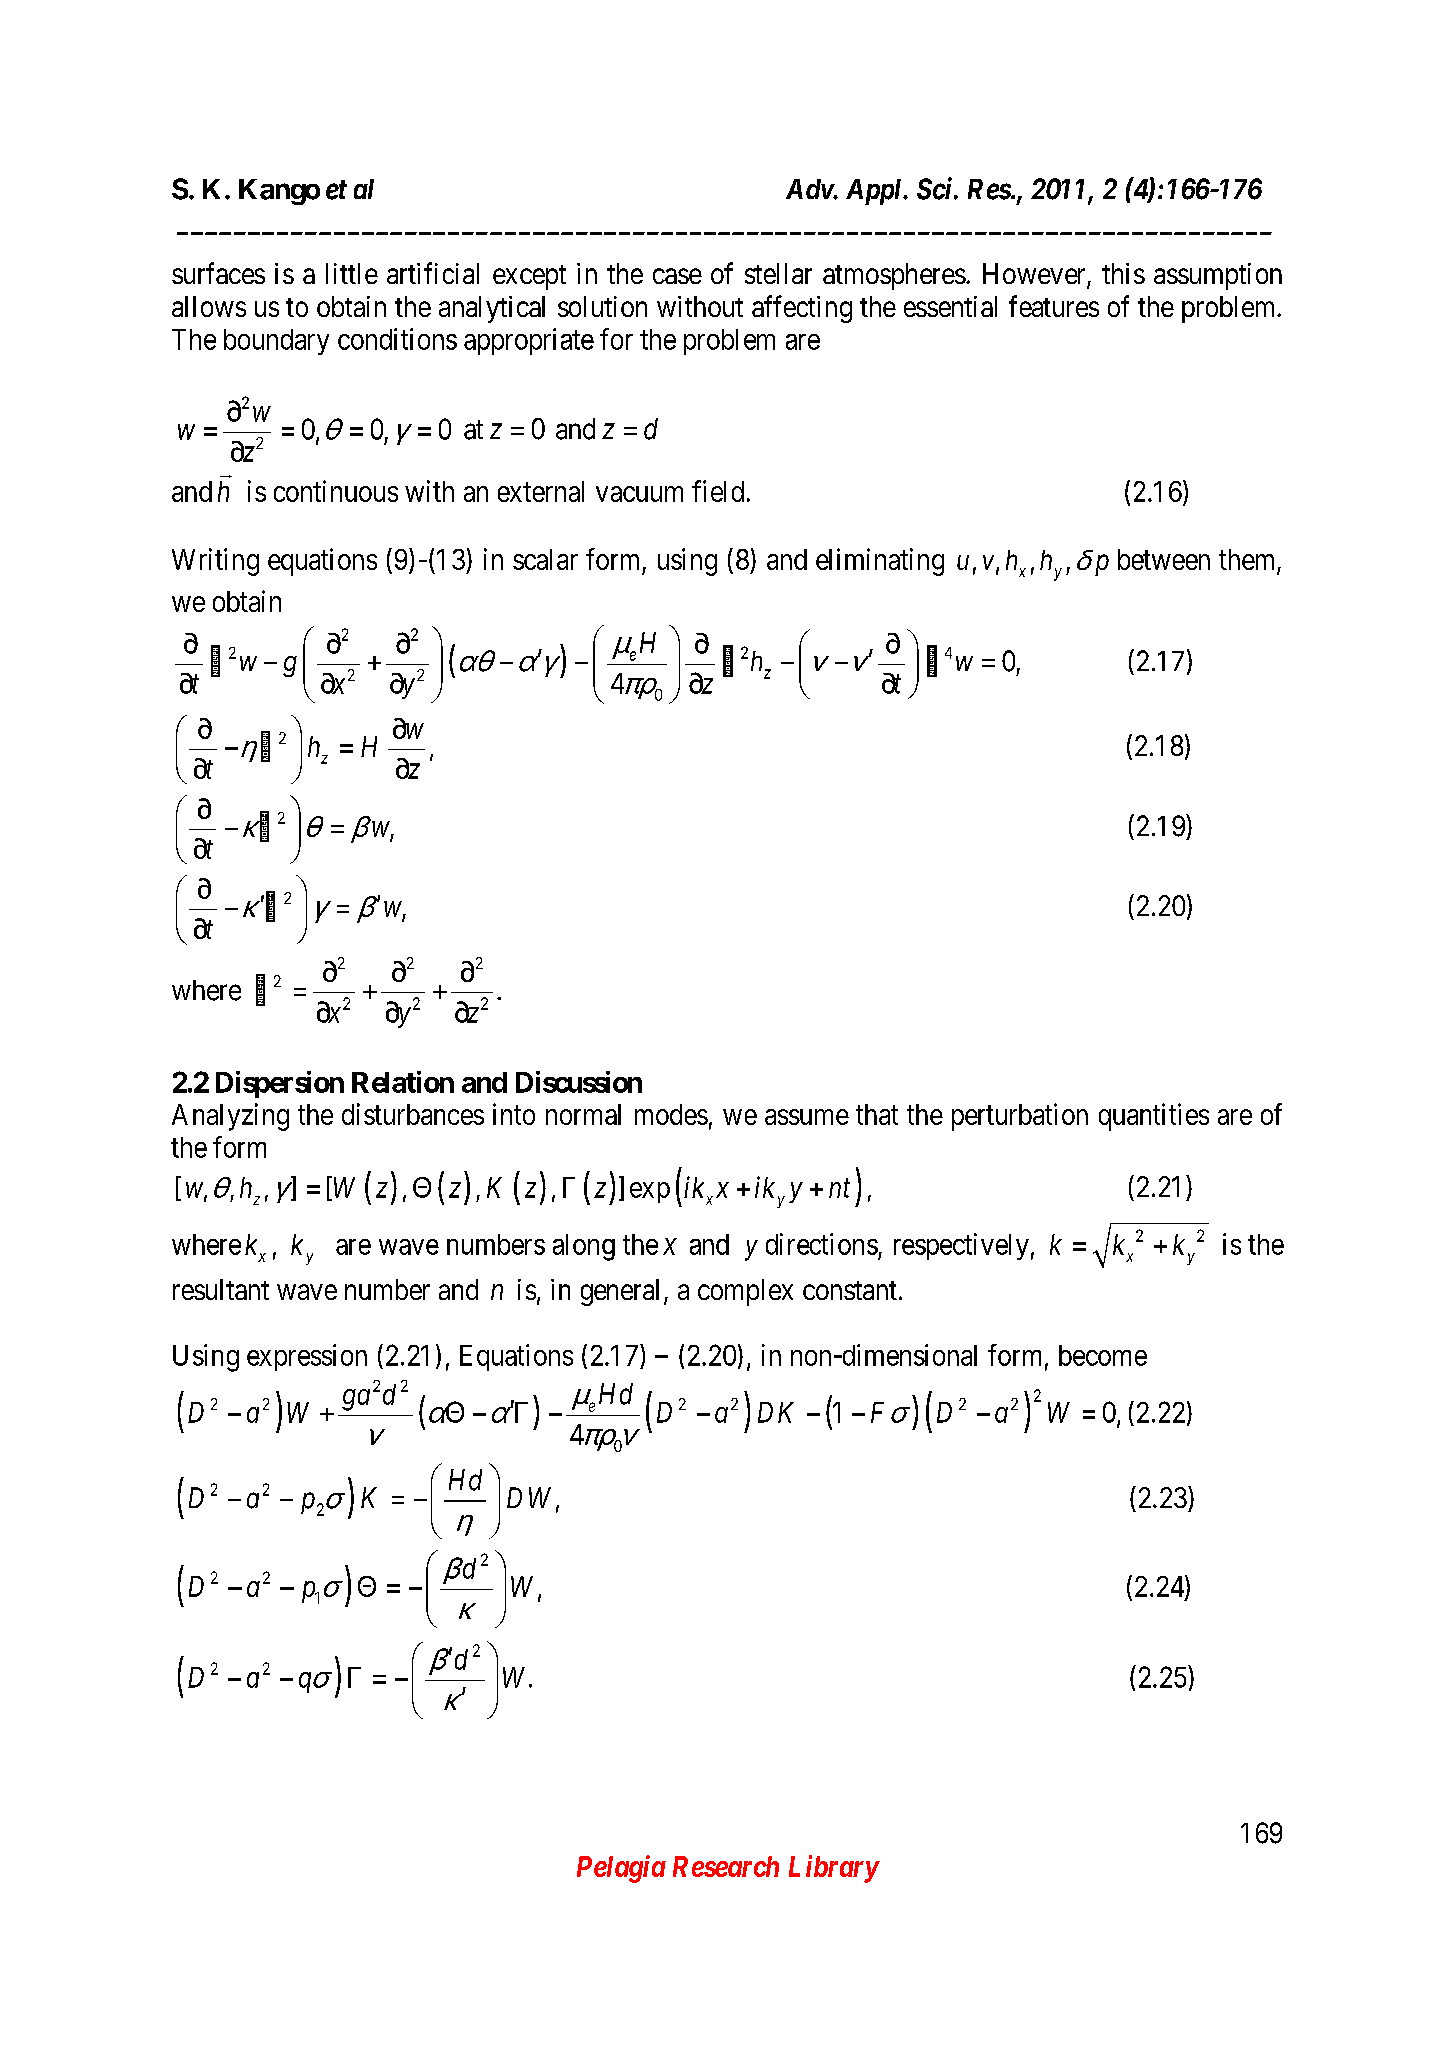  I want to click on general, so click(620, 1292).
